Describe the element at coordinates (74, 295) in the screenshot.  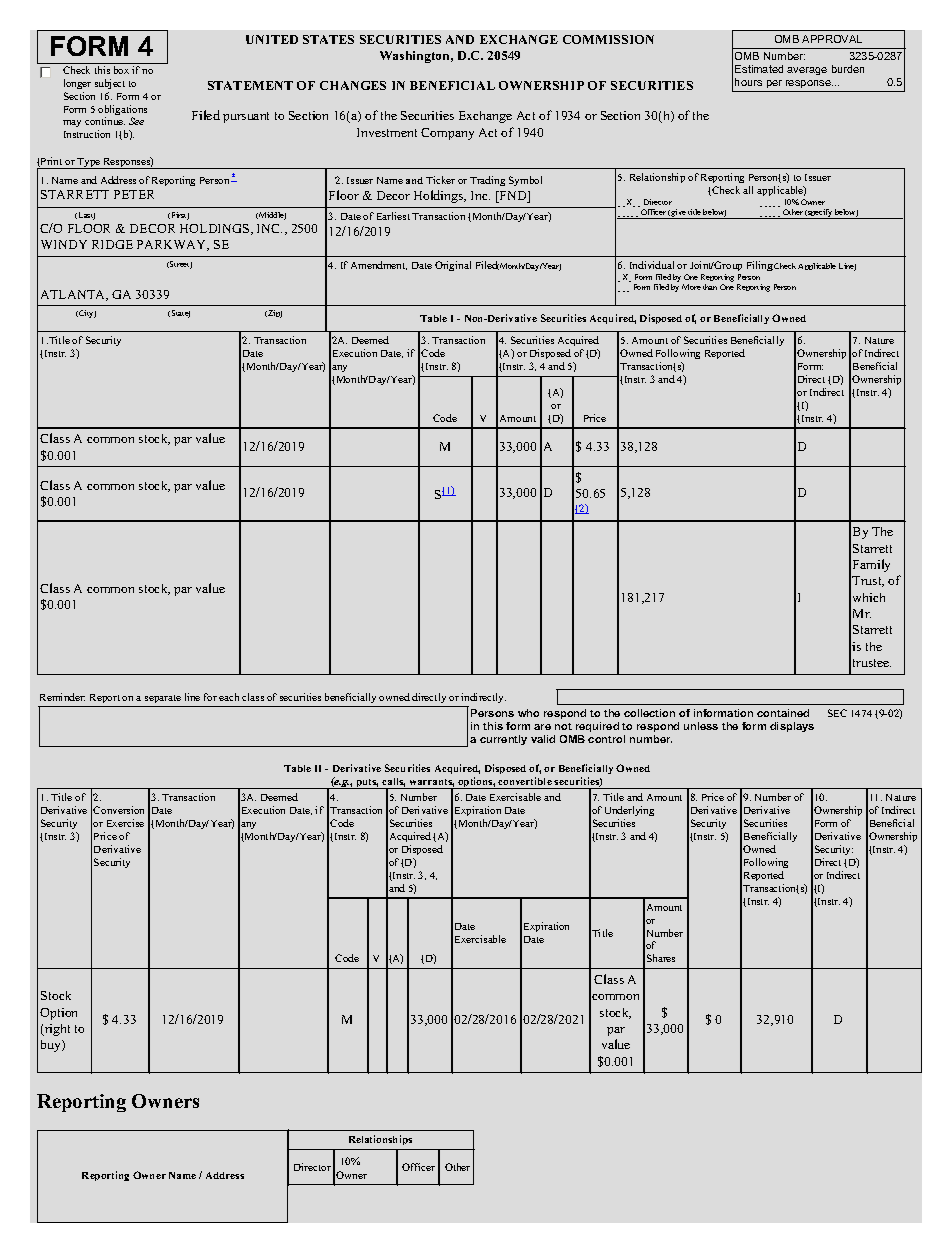
I see `ATLANTA` at that location.
